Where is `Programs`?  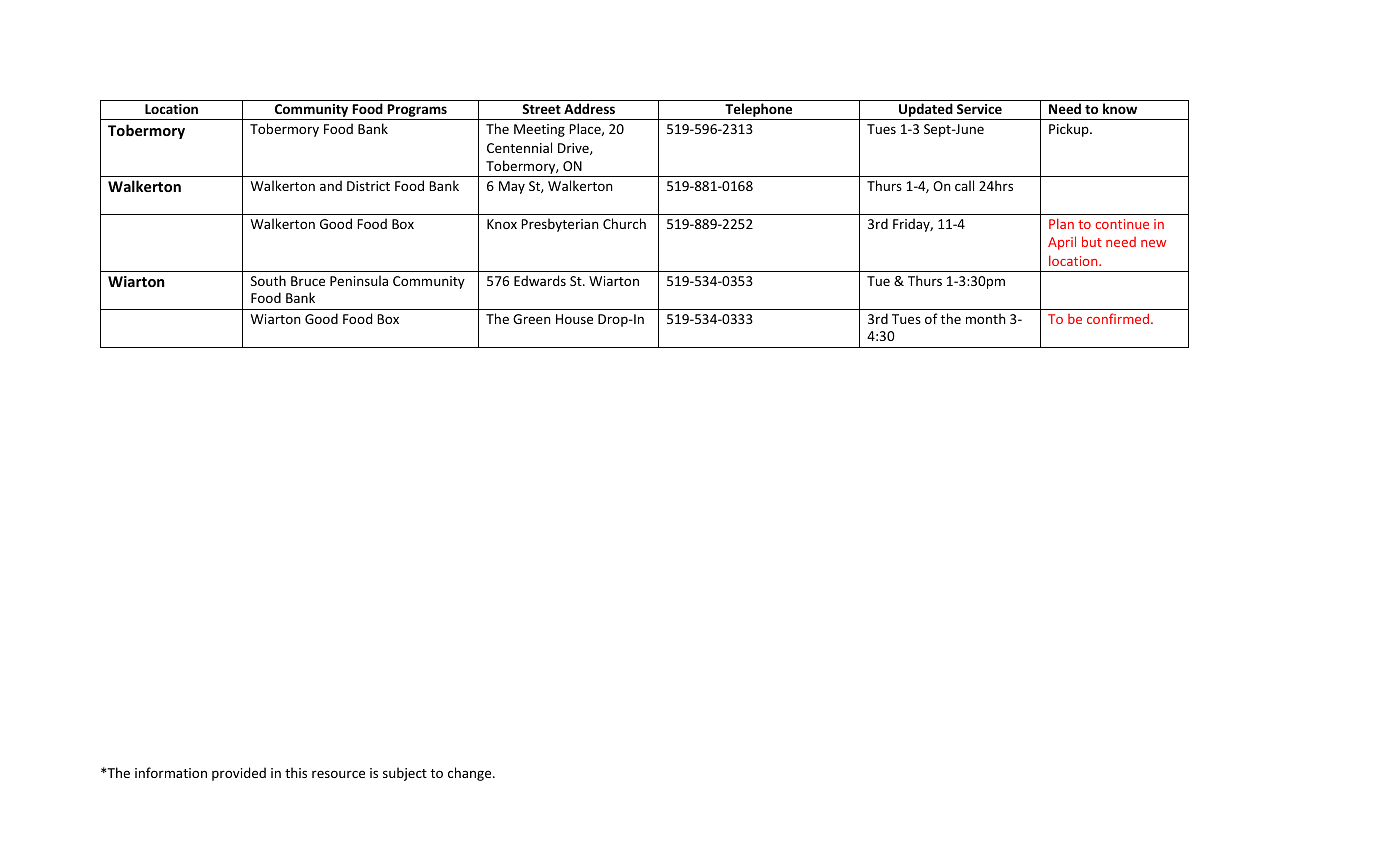
Programs is located at coordinates (417, 112).
